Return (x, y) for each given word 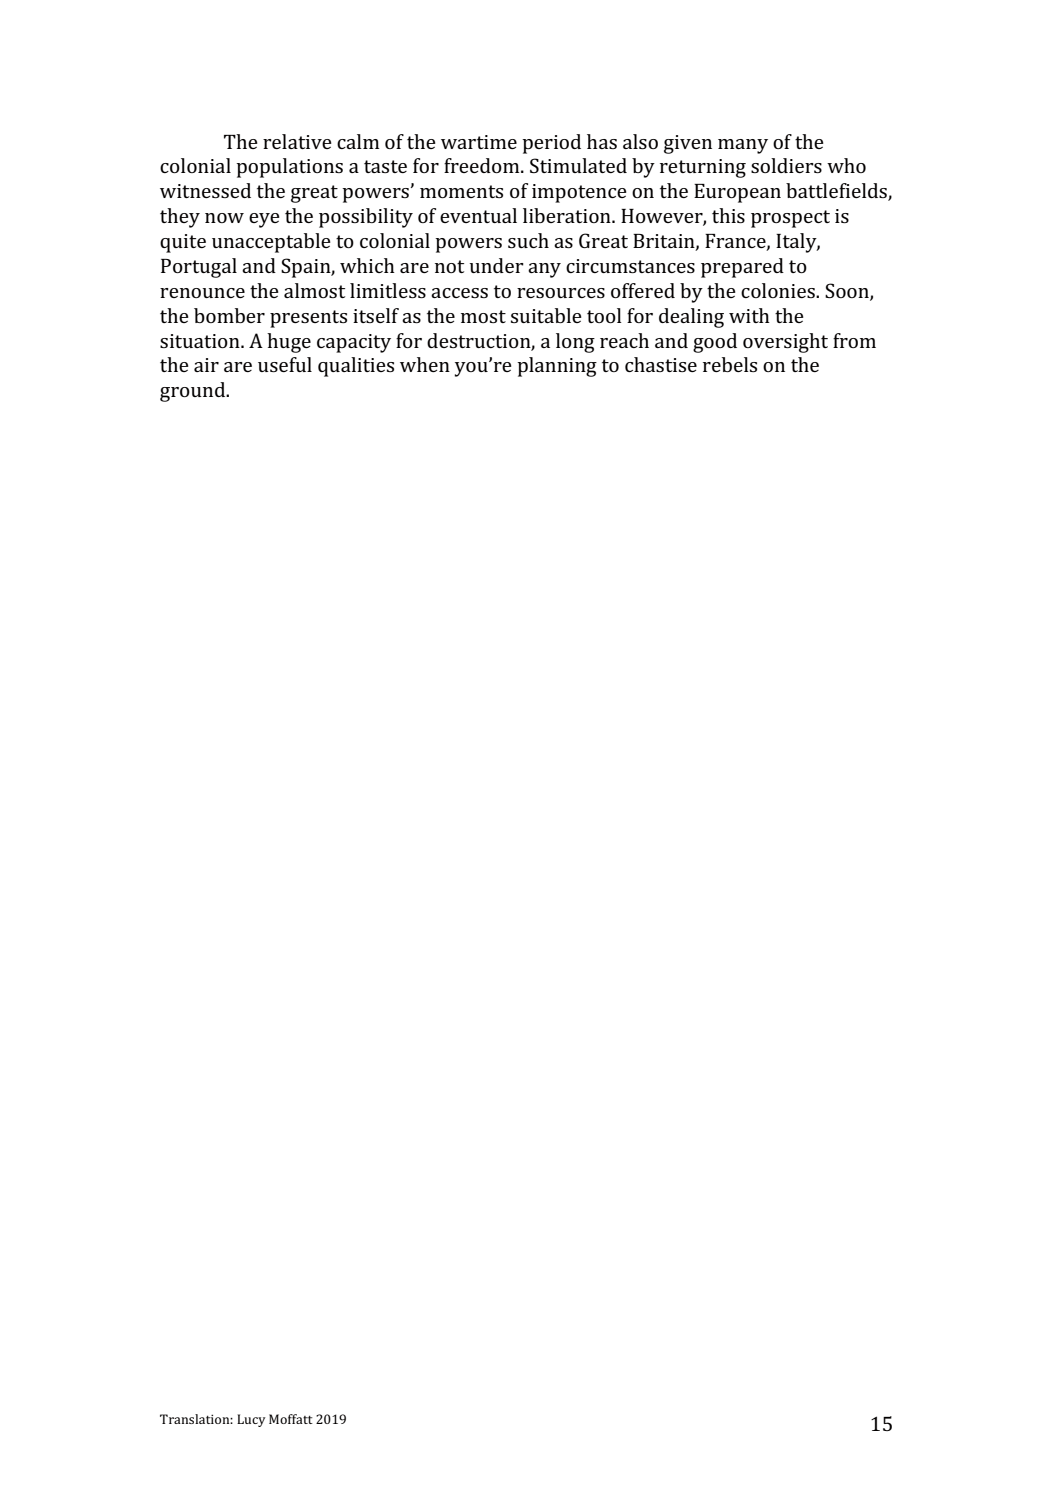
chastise (661, 364)
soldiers (786, 165)
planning (557, 367)
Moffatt (291, 1419)
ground (194, 392)
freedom (483, 165)
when (425, 364)
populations (289, 168)
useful (285, 364)
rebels (730, 364)
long (575, 343)
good (715, 343)
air (206, 365)
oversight (785, 343)
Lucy (251, 1420)
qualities (356, 367)
